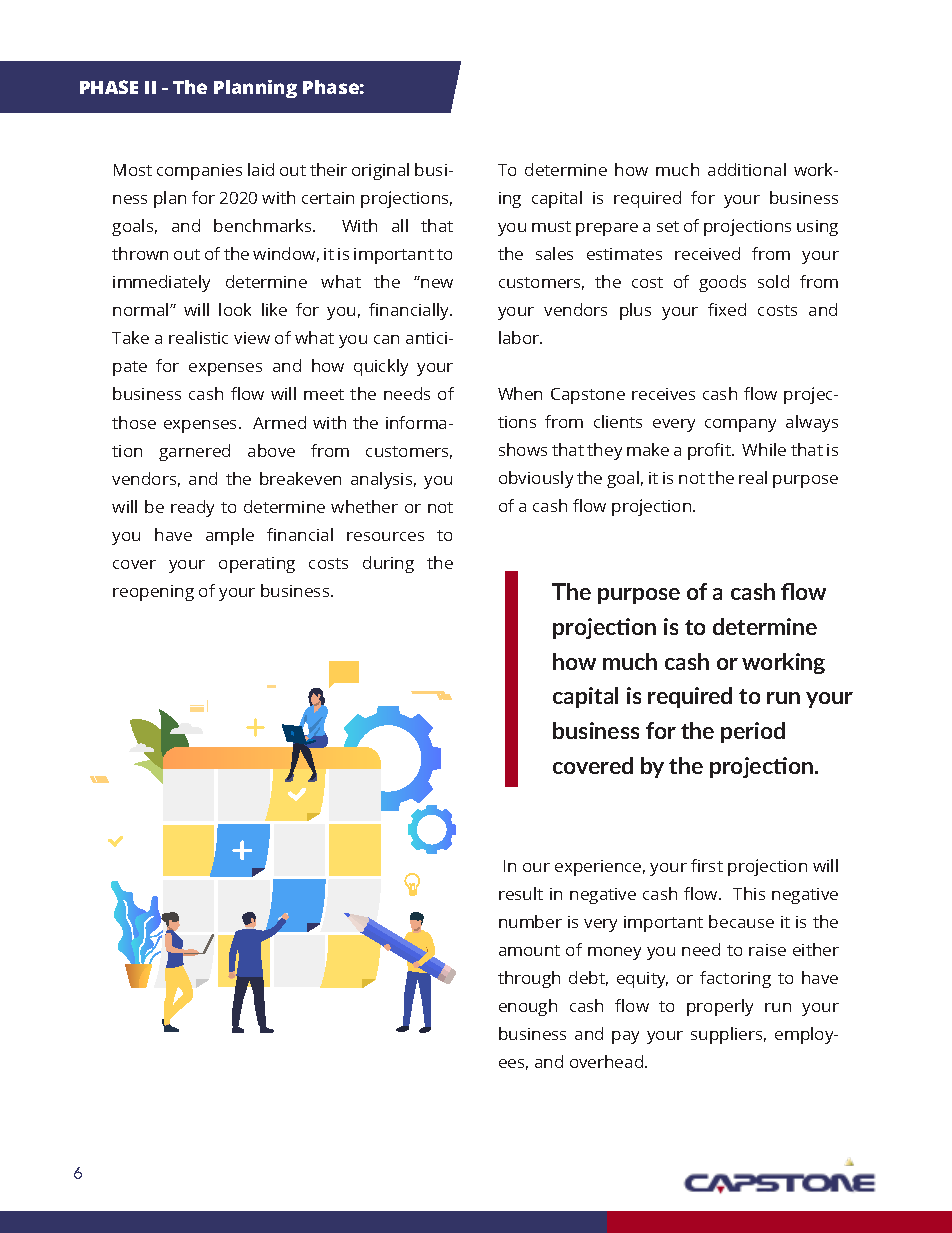 This screenshot has height=1233, width=952. Describe the element at coordinates (753, 732) in the screenshot. I see `period` at that location.
